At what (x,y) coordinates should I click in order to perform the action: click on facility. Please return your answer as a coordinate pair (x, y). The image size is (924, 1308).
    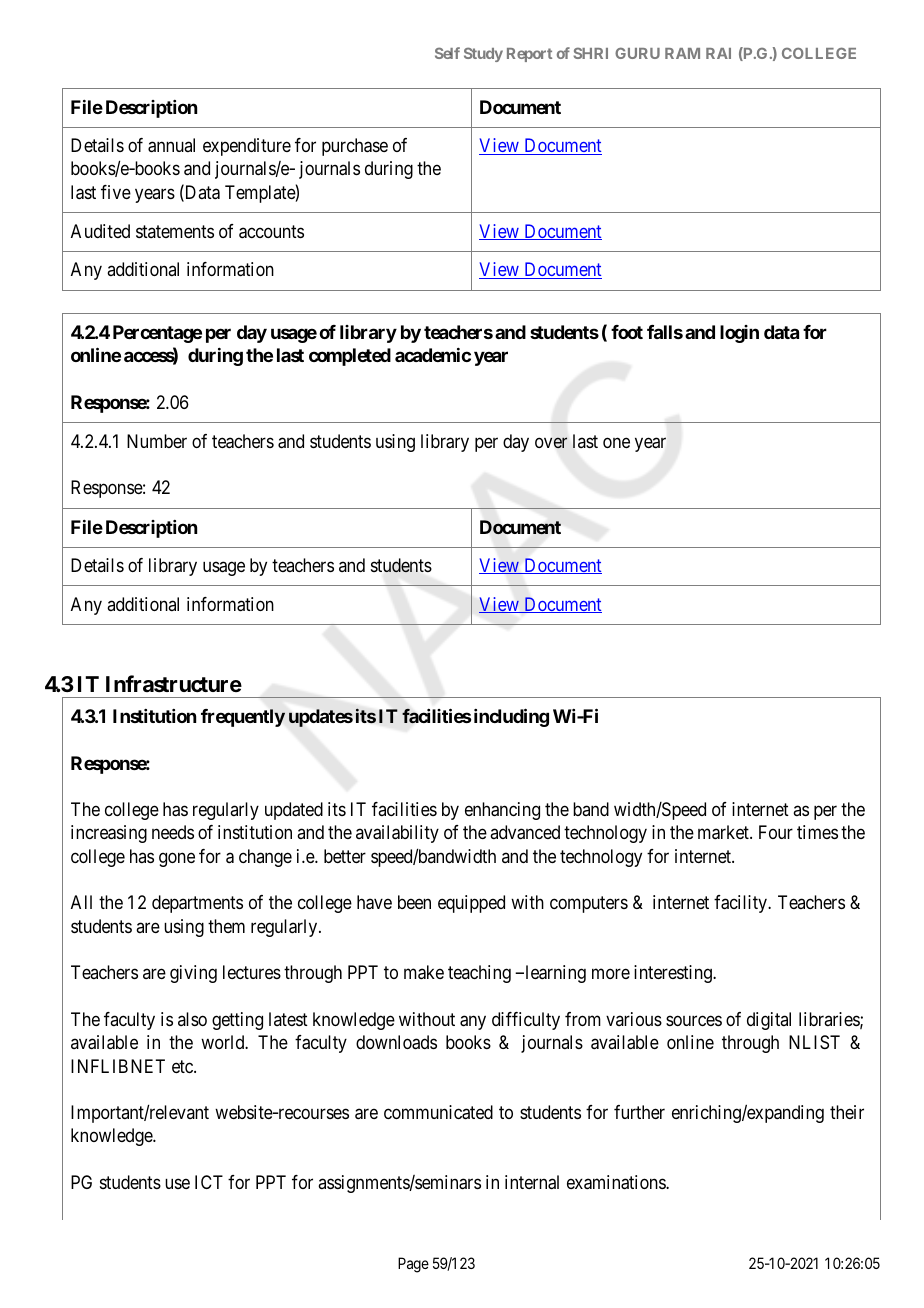
    Looking at the image, I should click on (741, 904).
